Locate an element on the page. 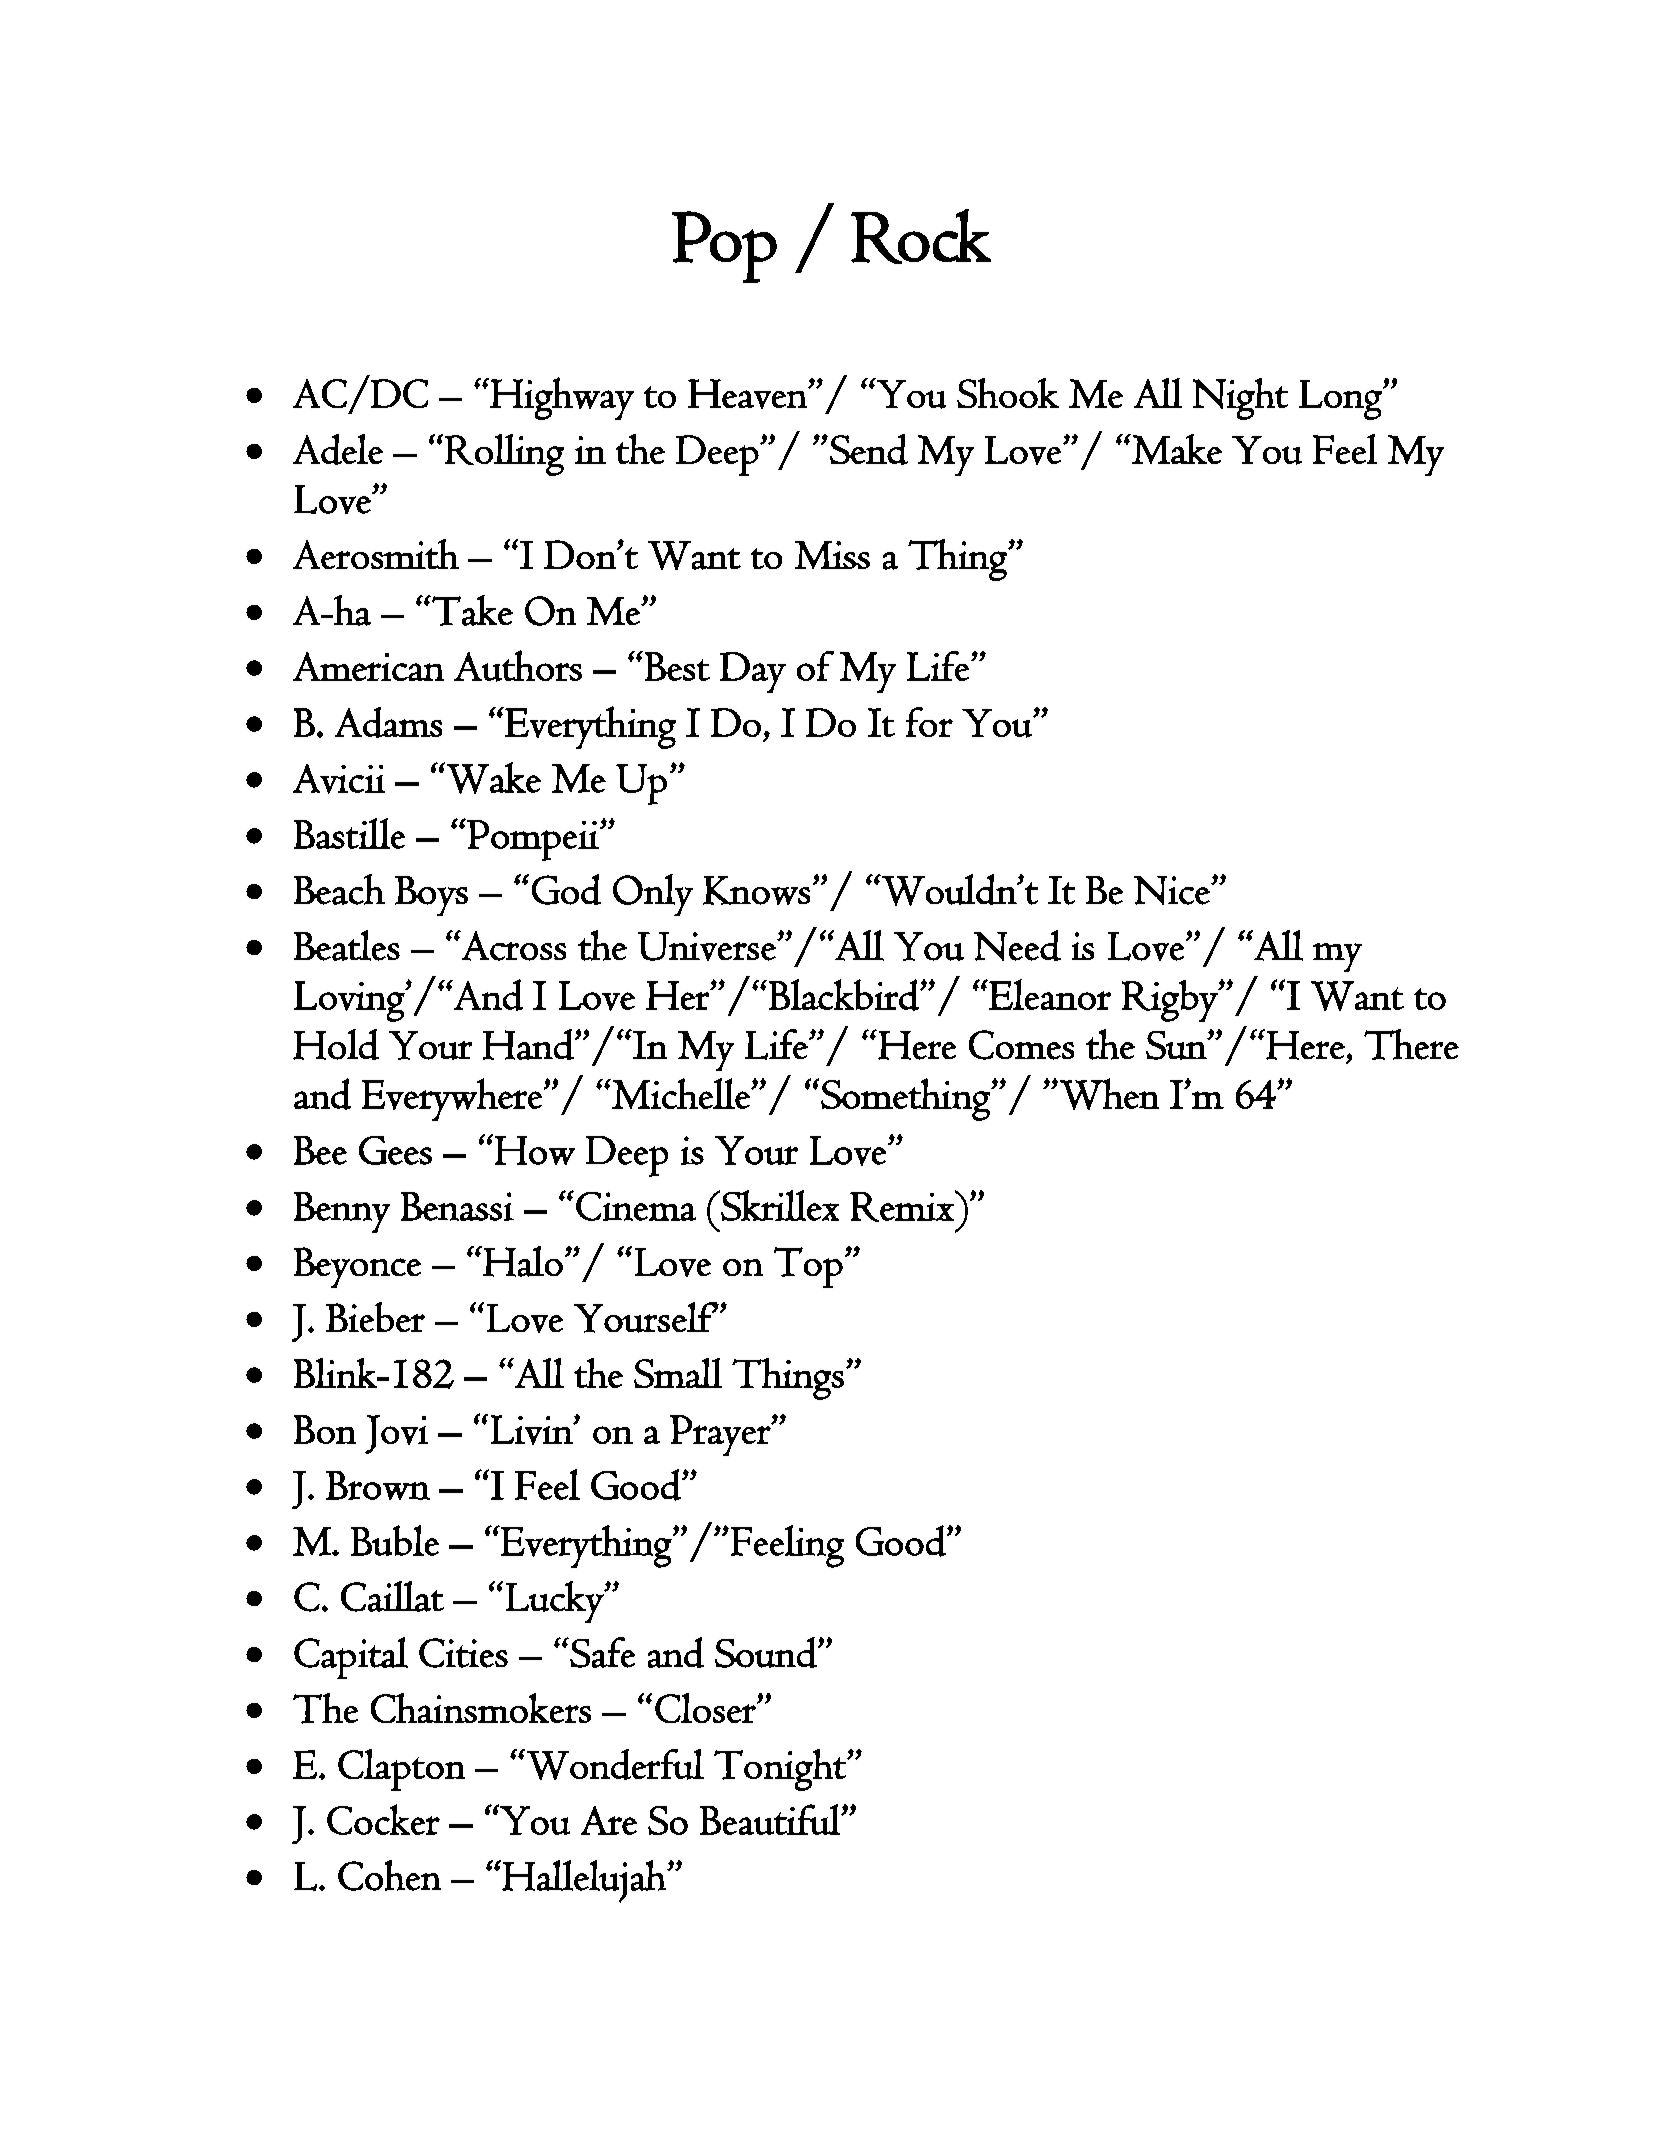  Michelle is located at coordinates (682, 1093).
